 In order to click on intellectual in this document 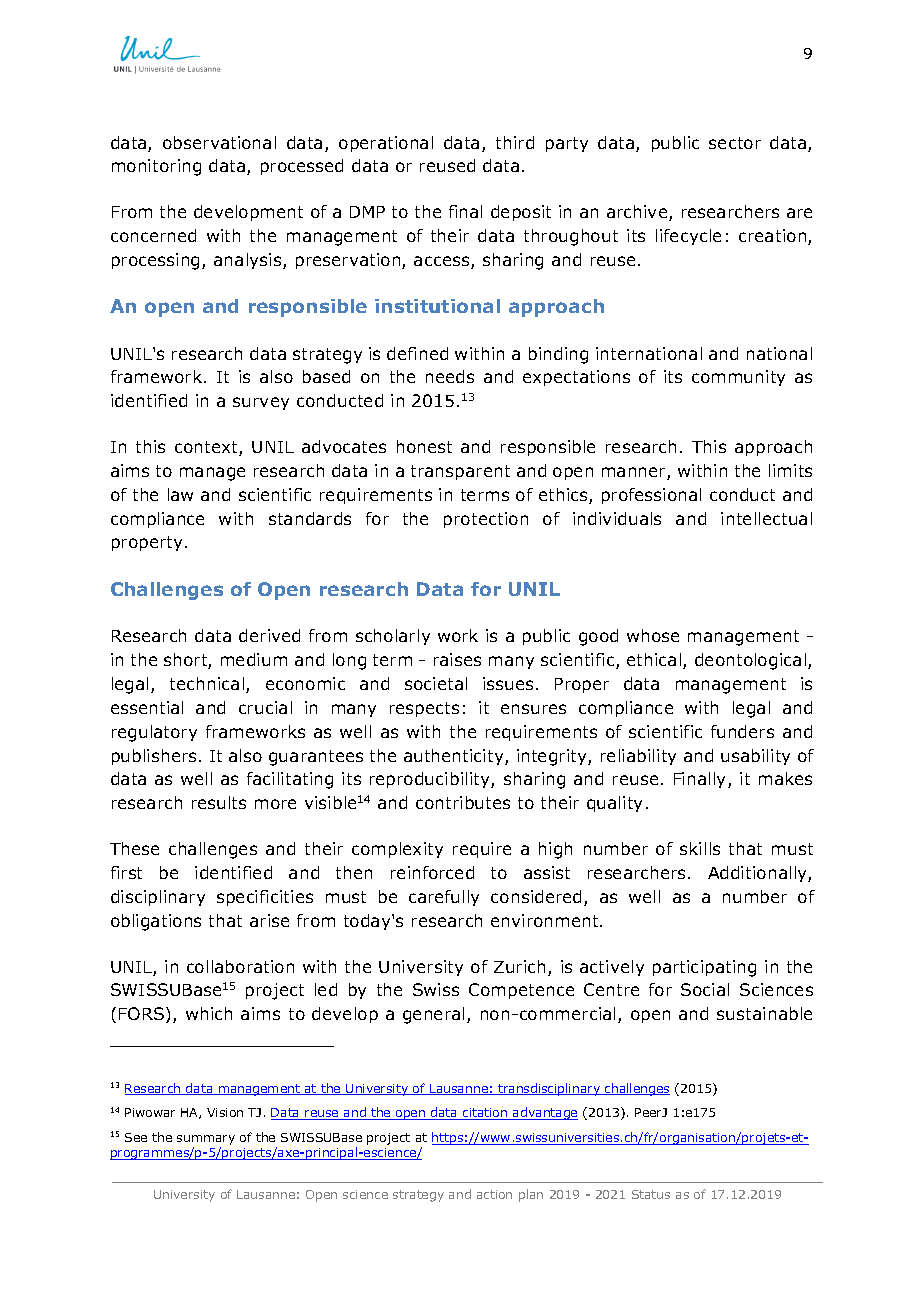, I will do `click(766, 518)`.
